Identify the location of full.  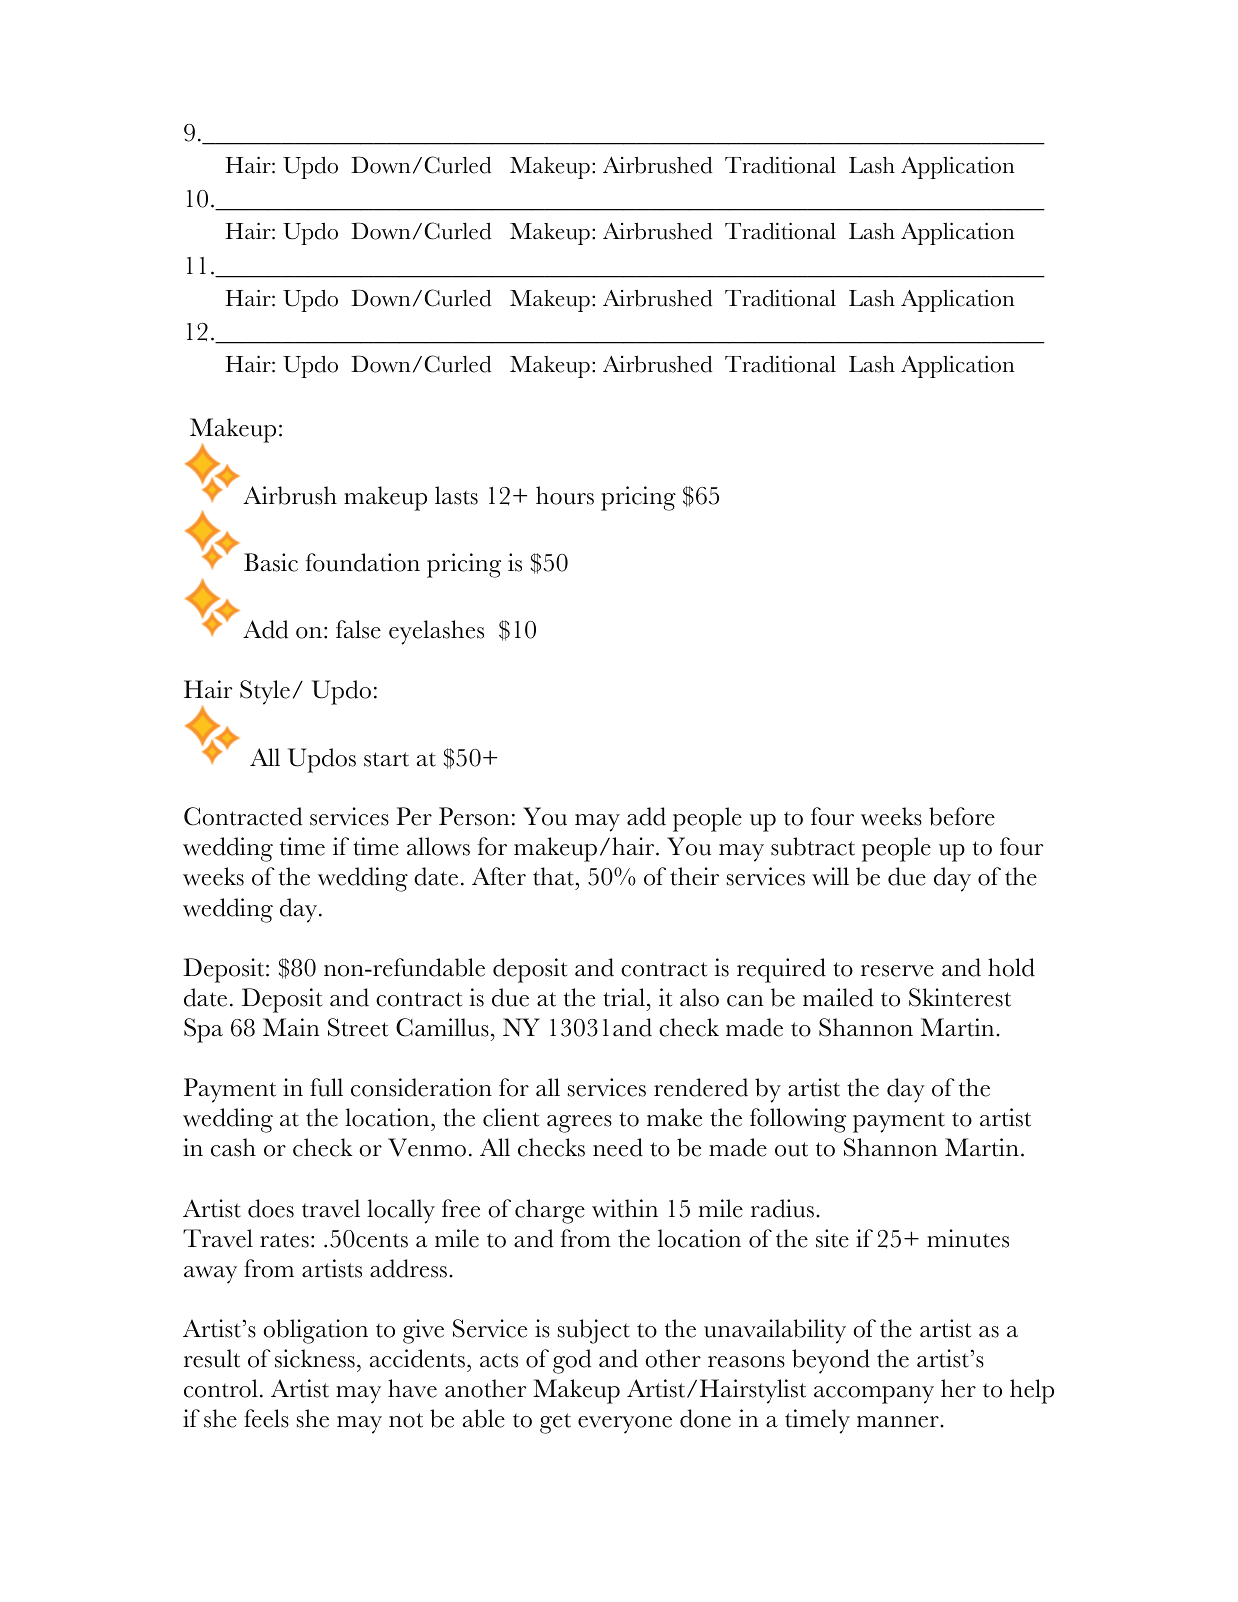
(326, 1087).
